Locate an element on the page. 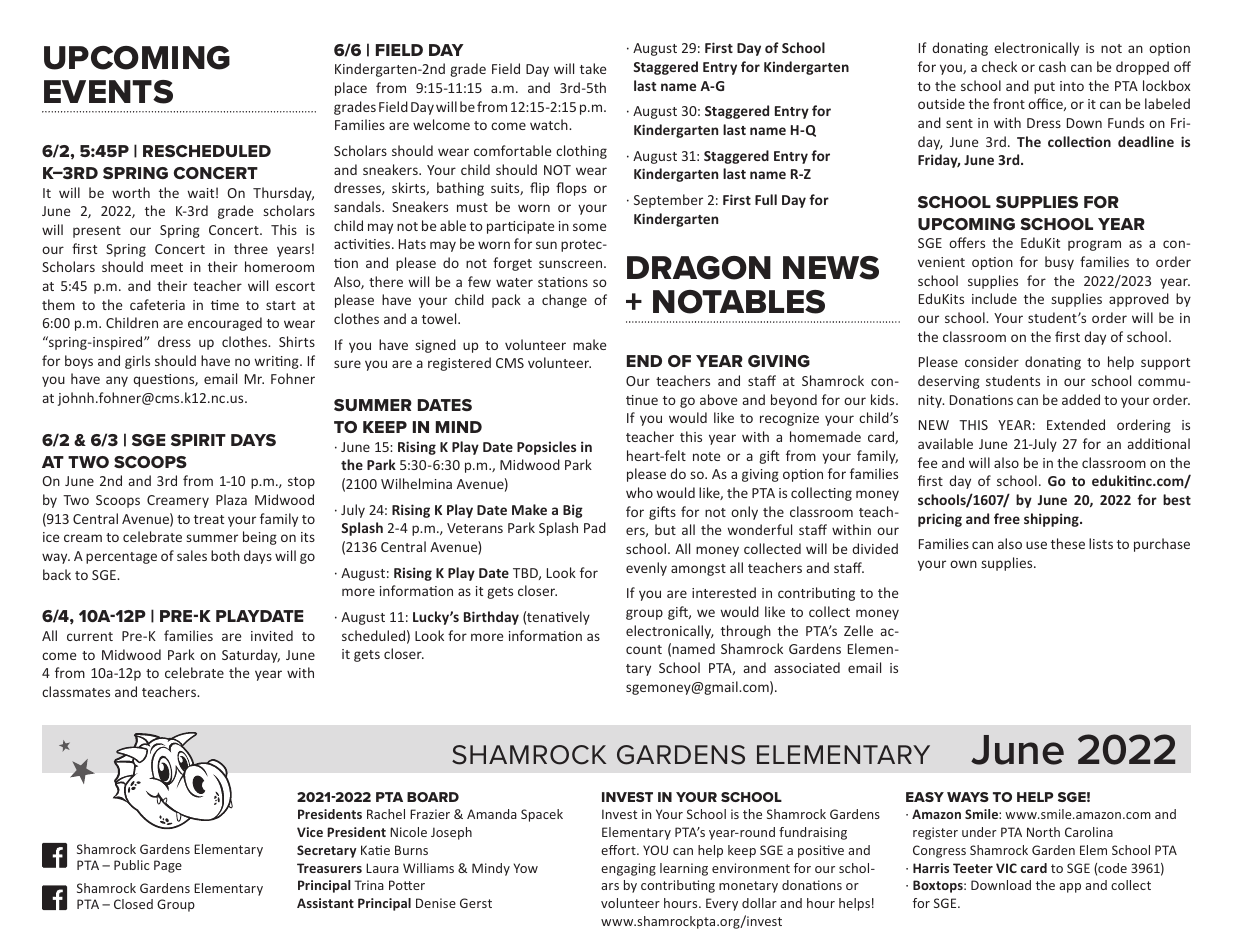 The height and width of the document is (952, 1233). take is located at coordinates (593, 68).
